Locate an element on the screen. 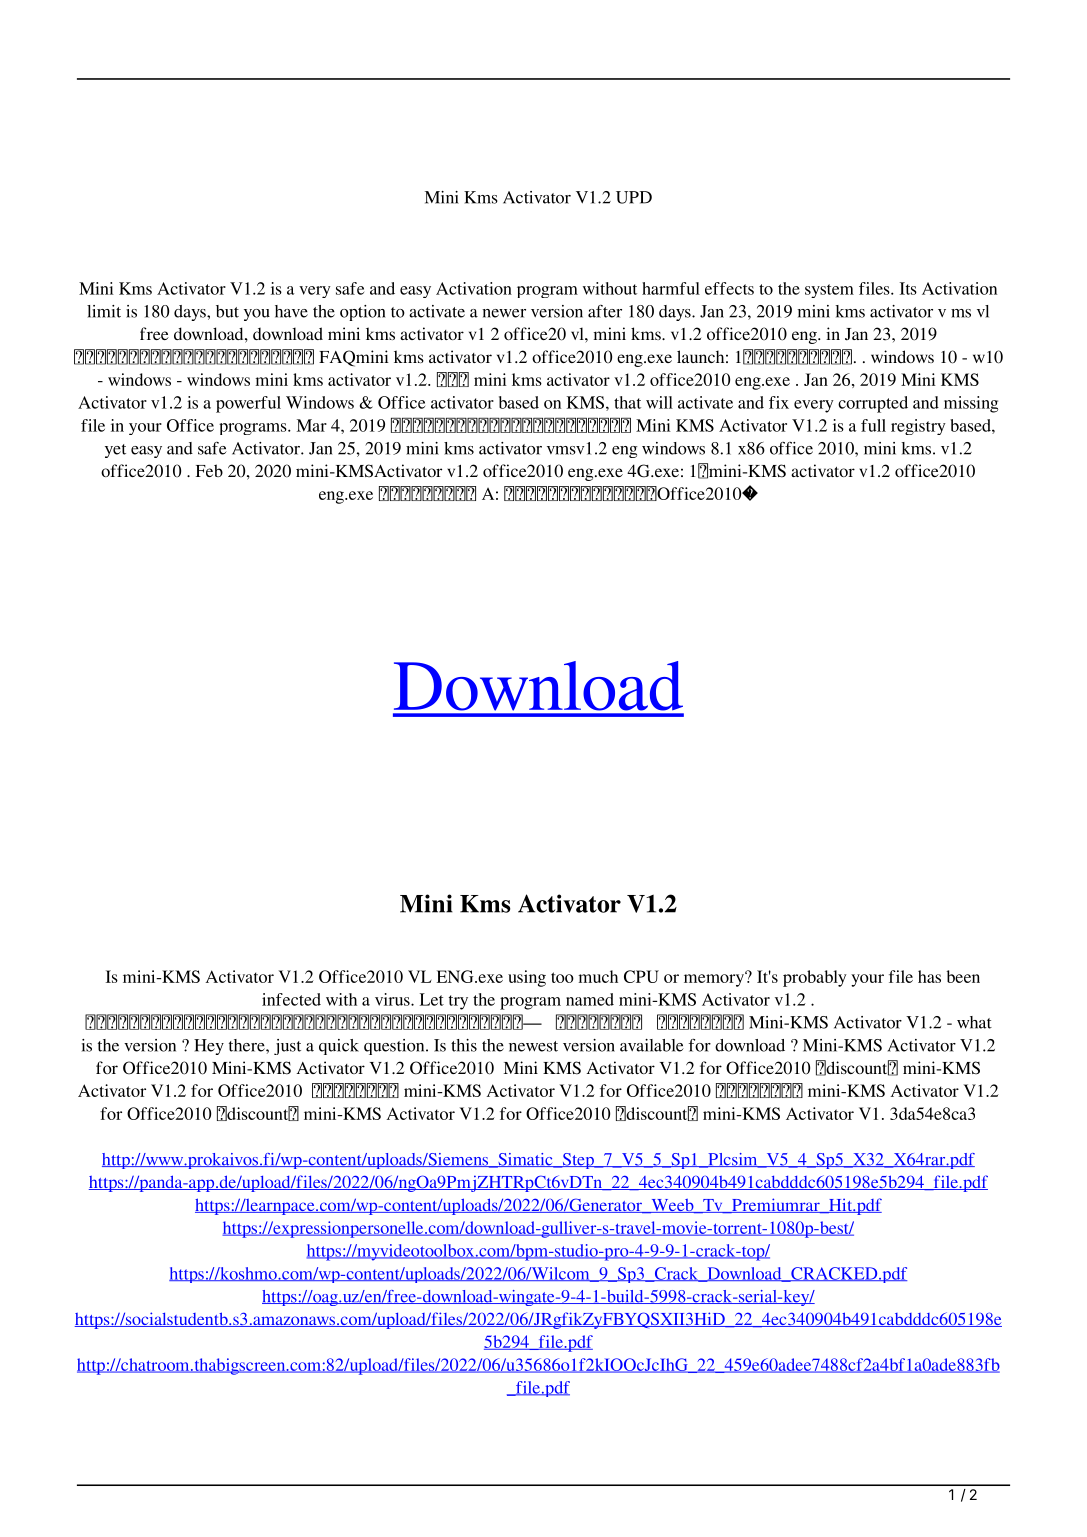 The image size is (1087, 1537). probably is located at coordinates (815, 978).
